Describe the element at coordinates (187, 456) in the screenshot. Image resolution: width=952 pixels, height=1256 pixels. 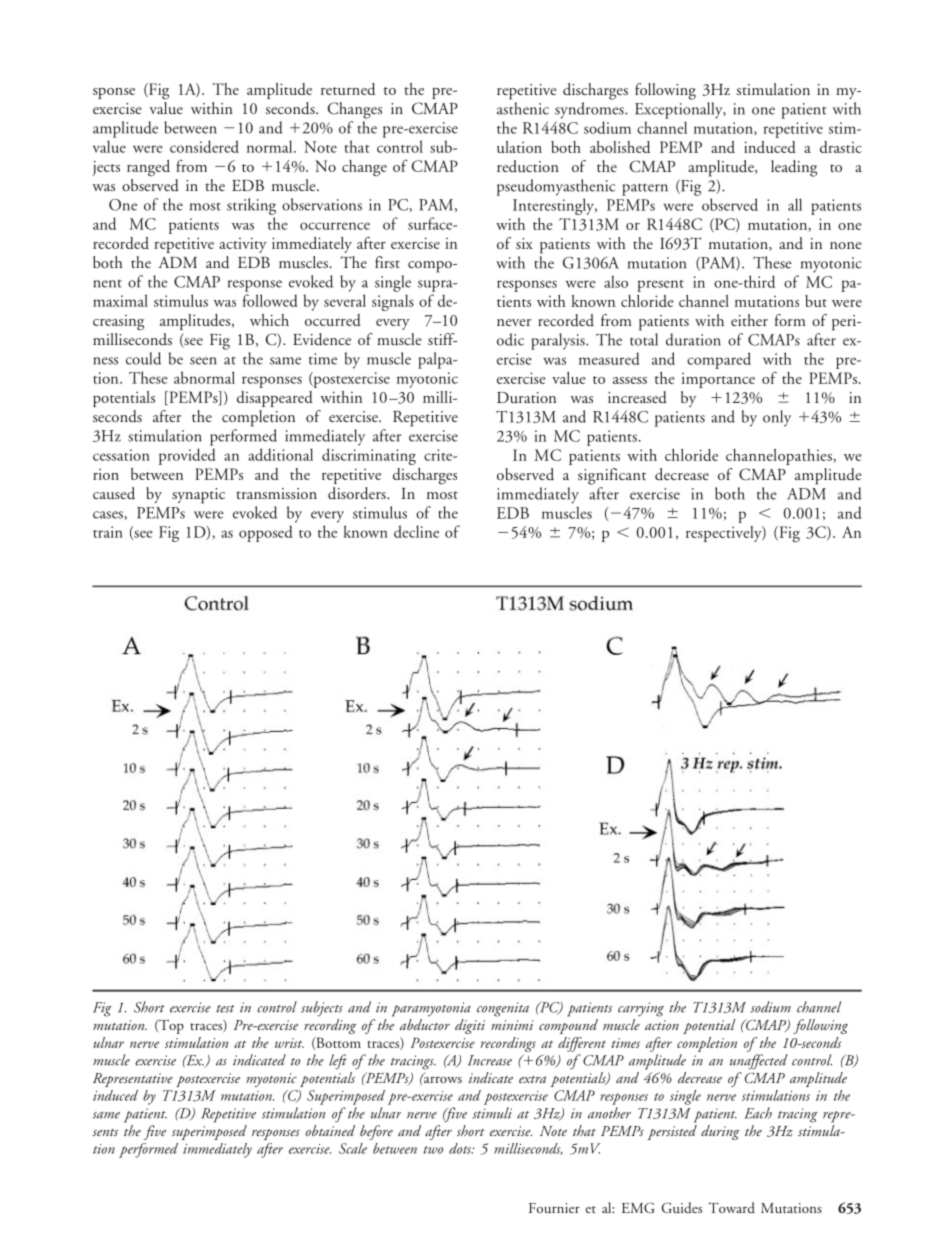
I see `provided` at that location.
